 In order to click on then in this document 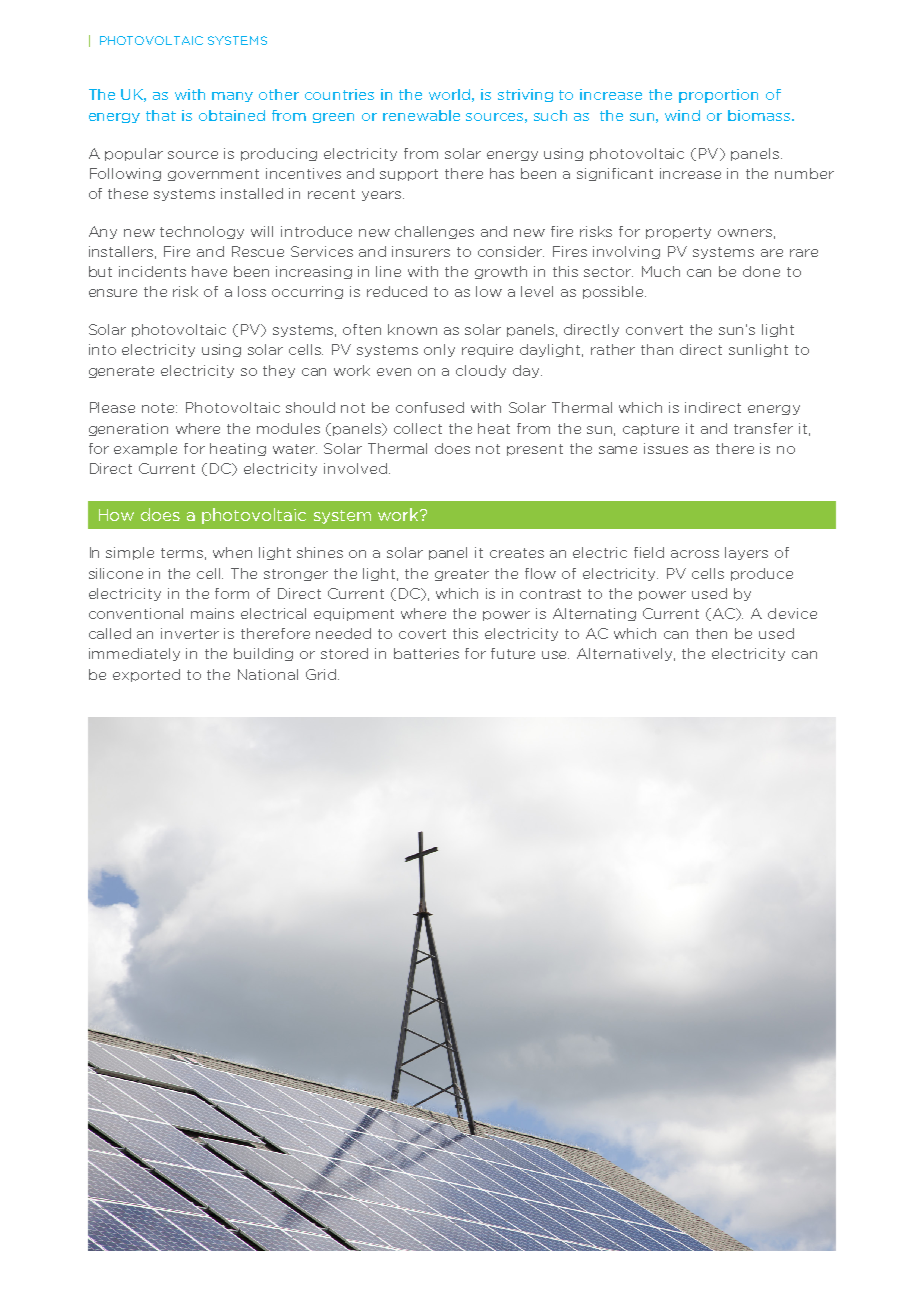, I will do `click(711, 633)`.
